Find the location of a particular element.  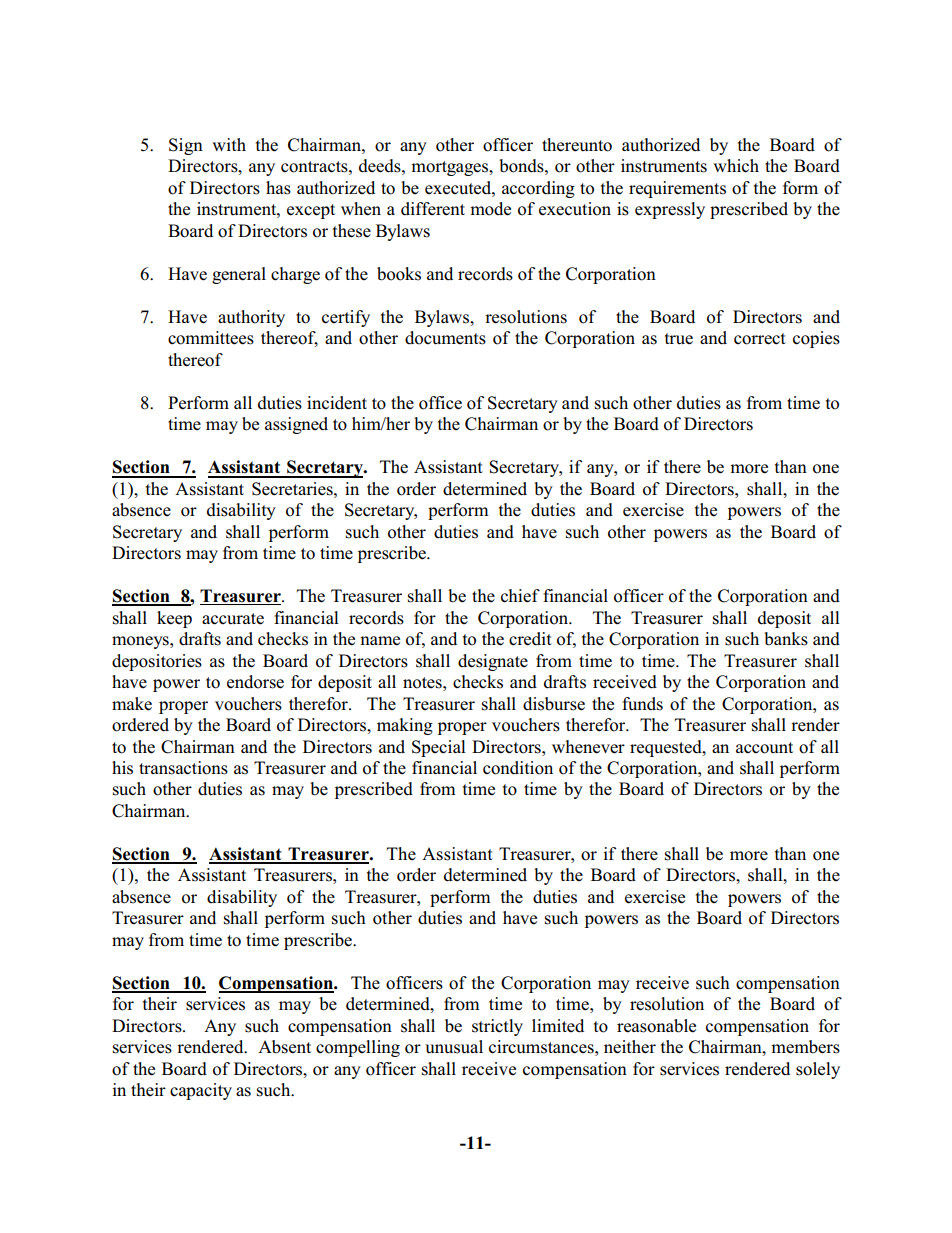

members is located at coordinates (805, 1047).
